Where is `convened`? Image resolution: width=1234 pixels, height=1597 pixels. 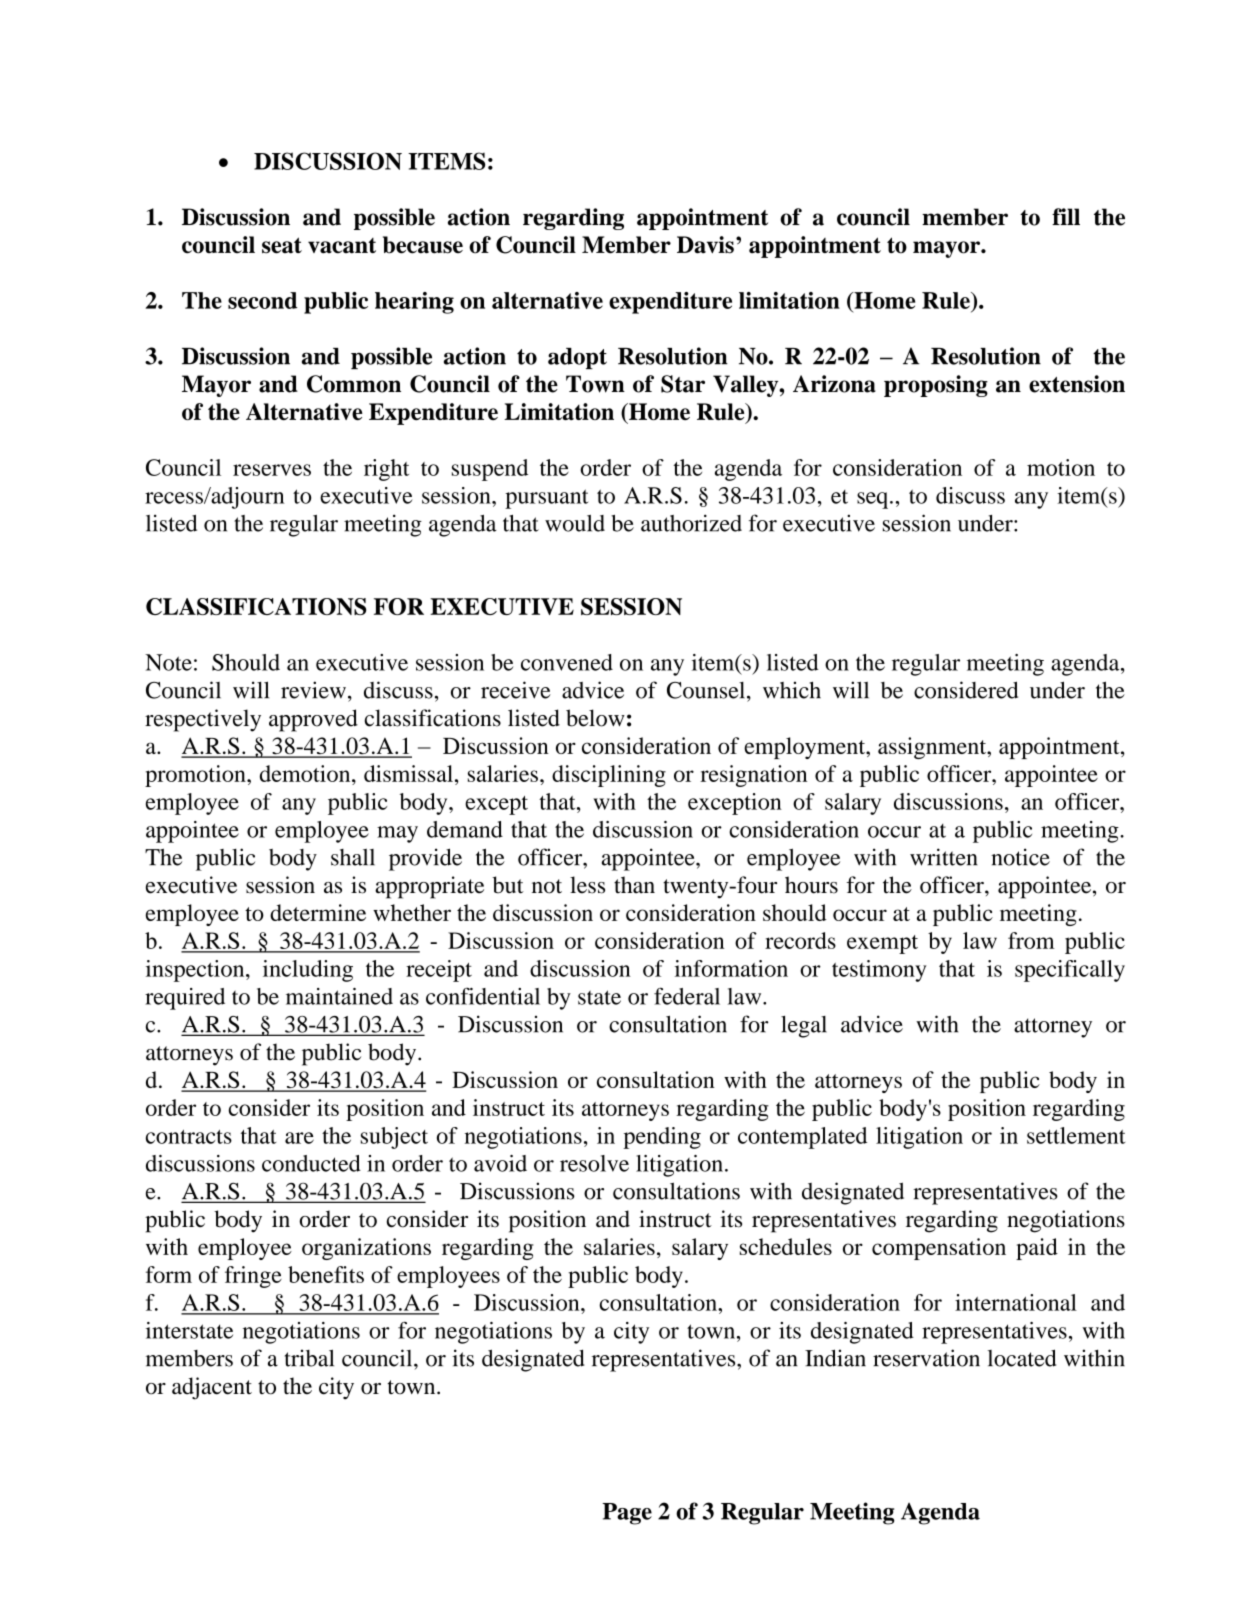 convened is located at coordinates (567, 662).
